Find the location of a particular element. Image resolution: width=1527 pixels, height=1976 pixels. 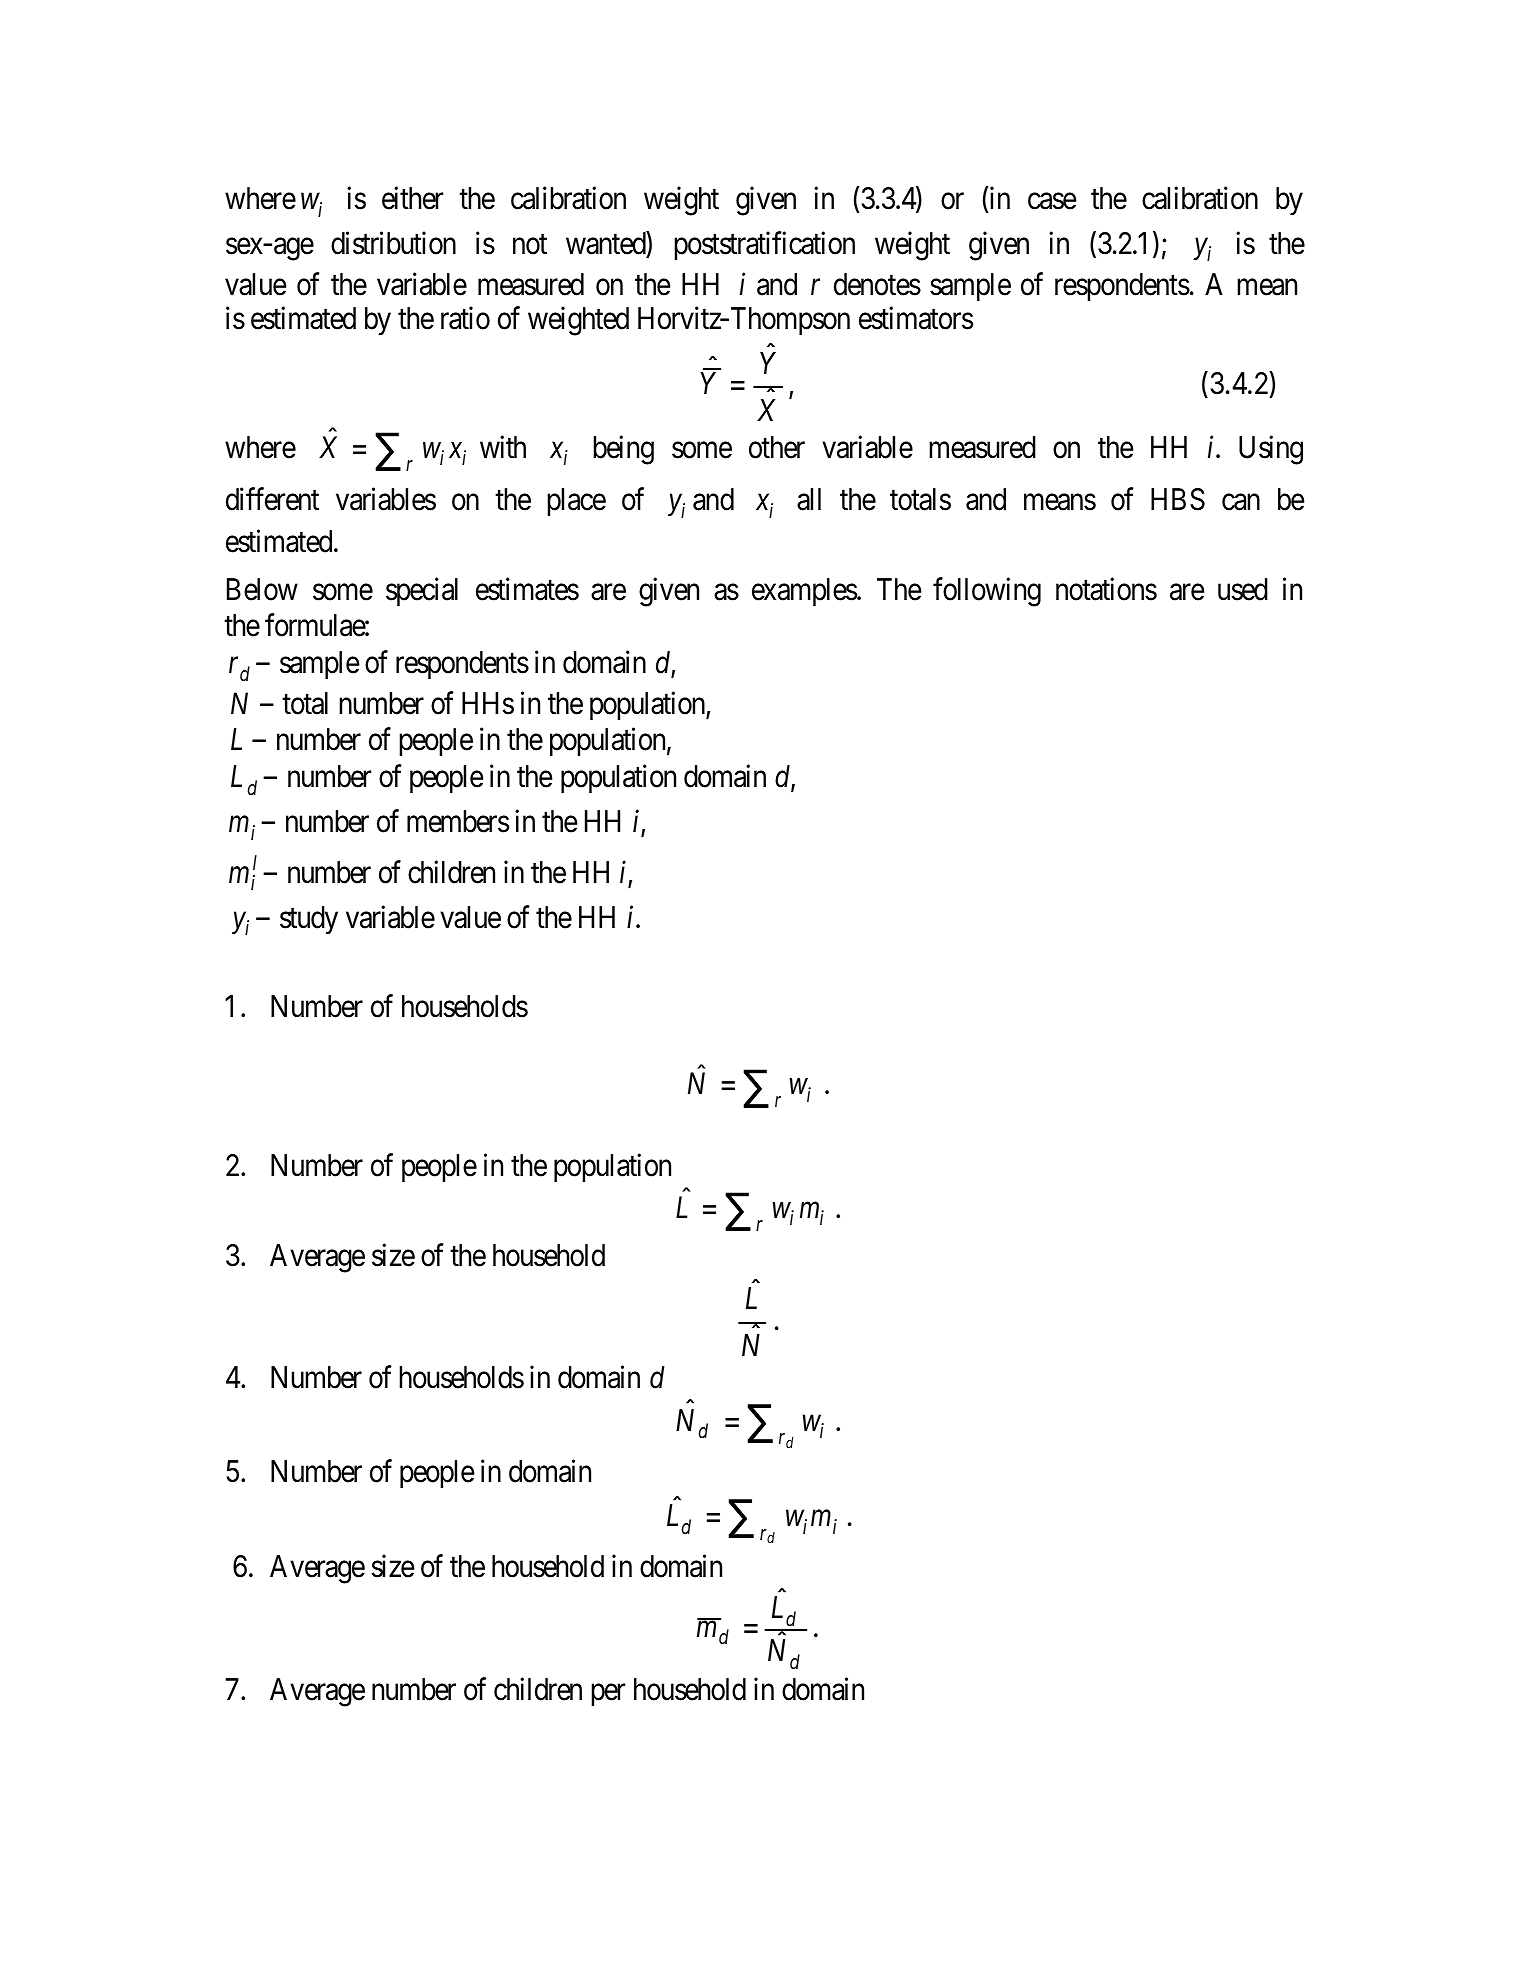

examples is located at coordinates (805, 592).
